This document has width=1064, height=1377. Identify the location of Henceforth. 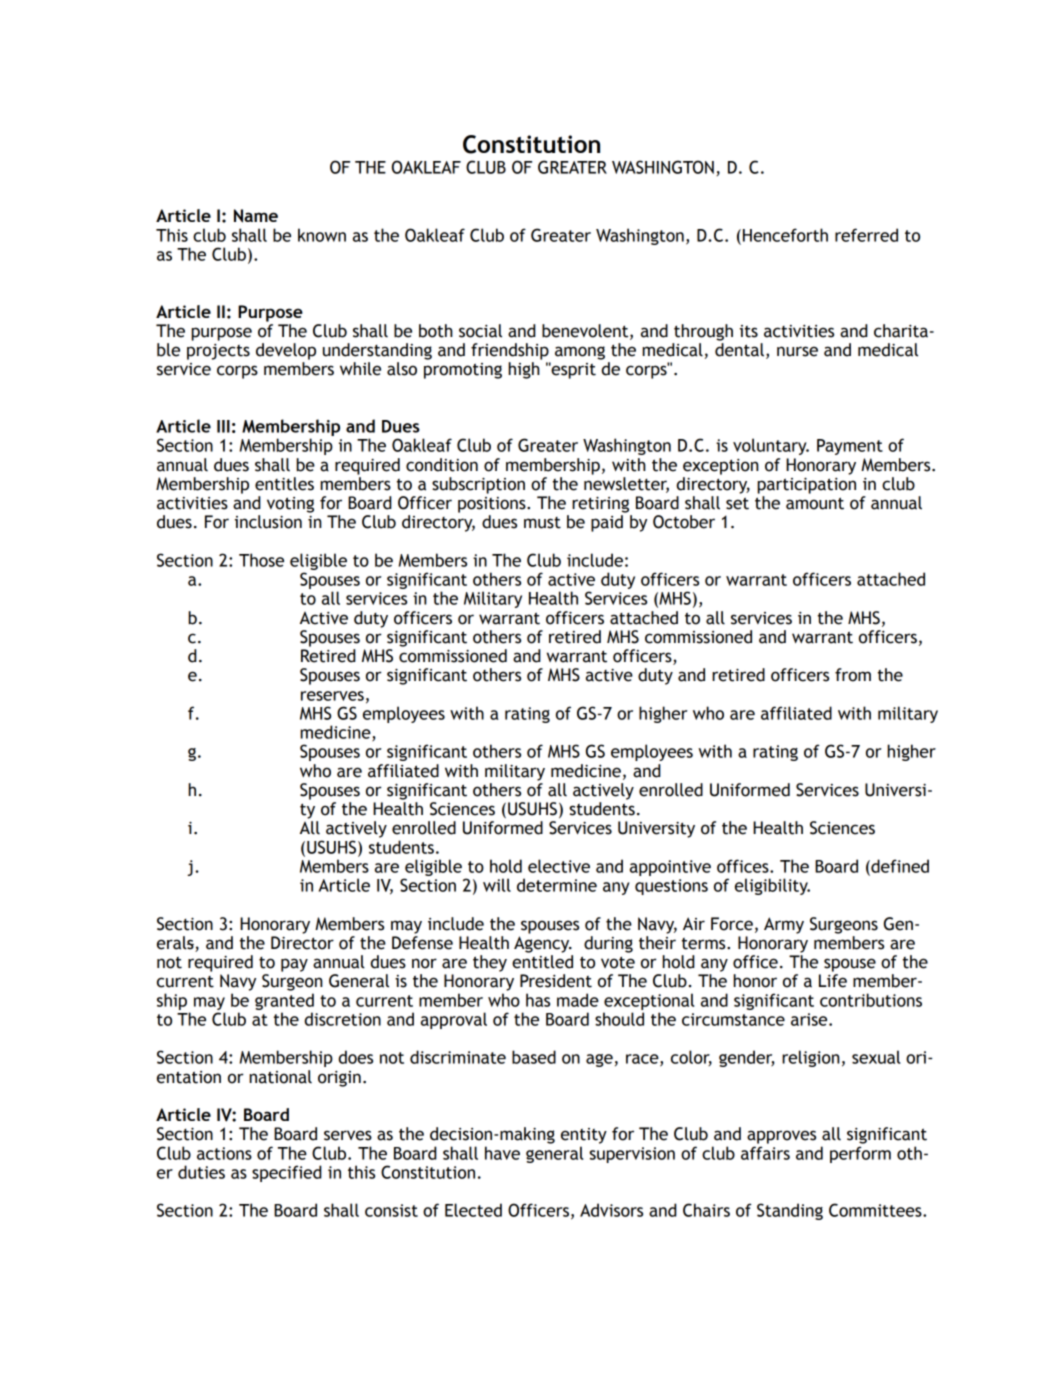
(785, 235).
